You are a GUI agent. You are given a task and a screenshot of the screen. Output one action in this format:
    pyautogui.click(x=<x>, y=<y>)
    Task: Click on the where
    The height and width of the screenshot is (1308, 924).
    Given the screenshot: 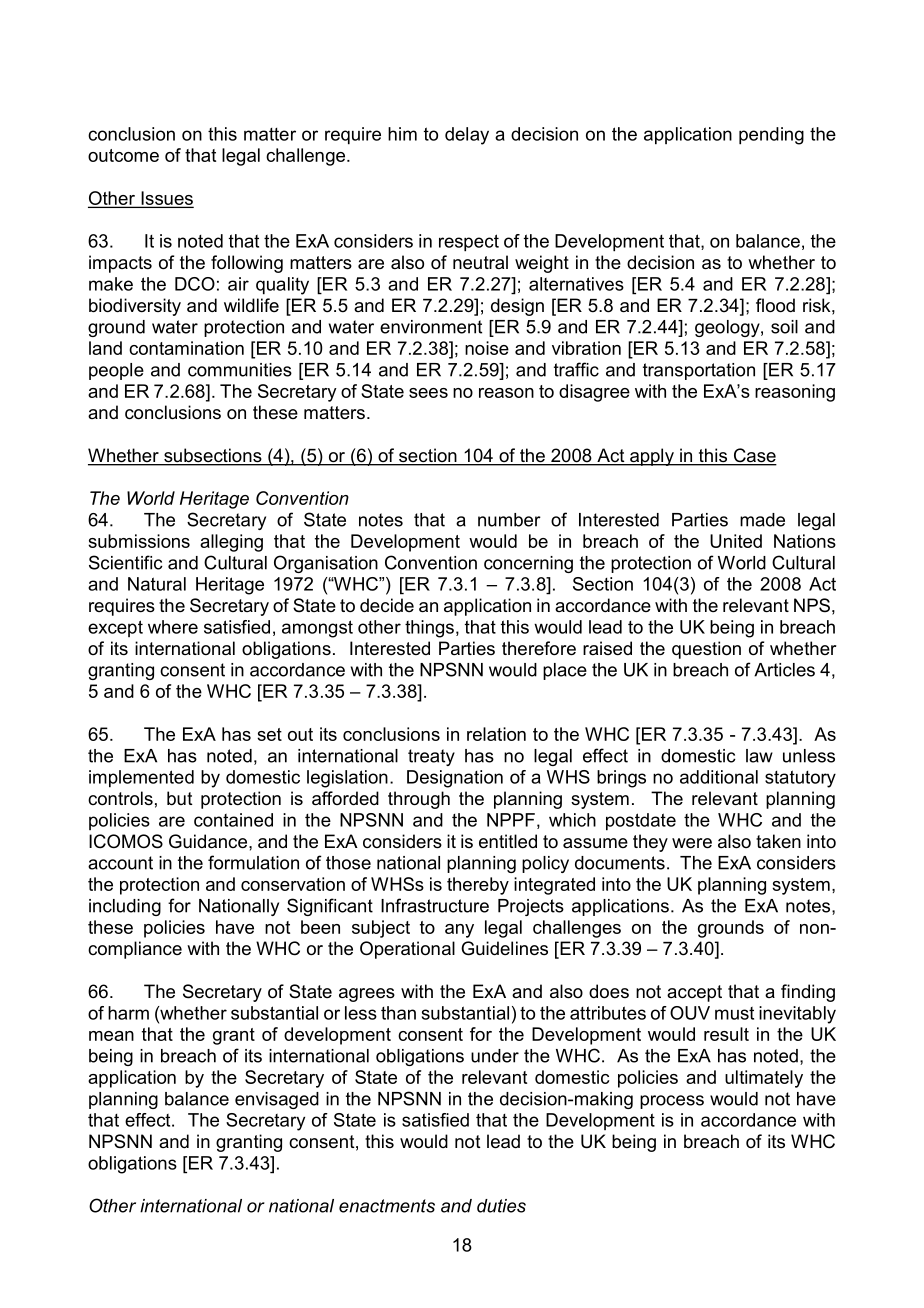 What is the action you would take?
    pyautogui.click(x=173, y=627)
